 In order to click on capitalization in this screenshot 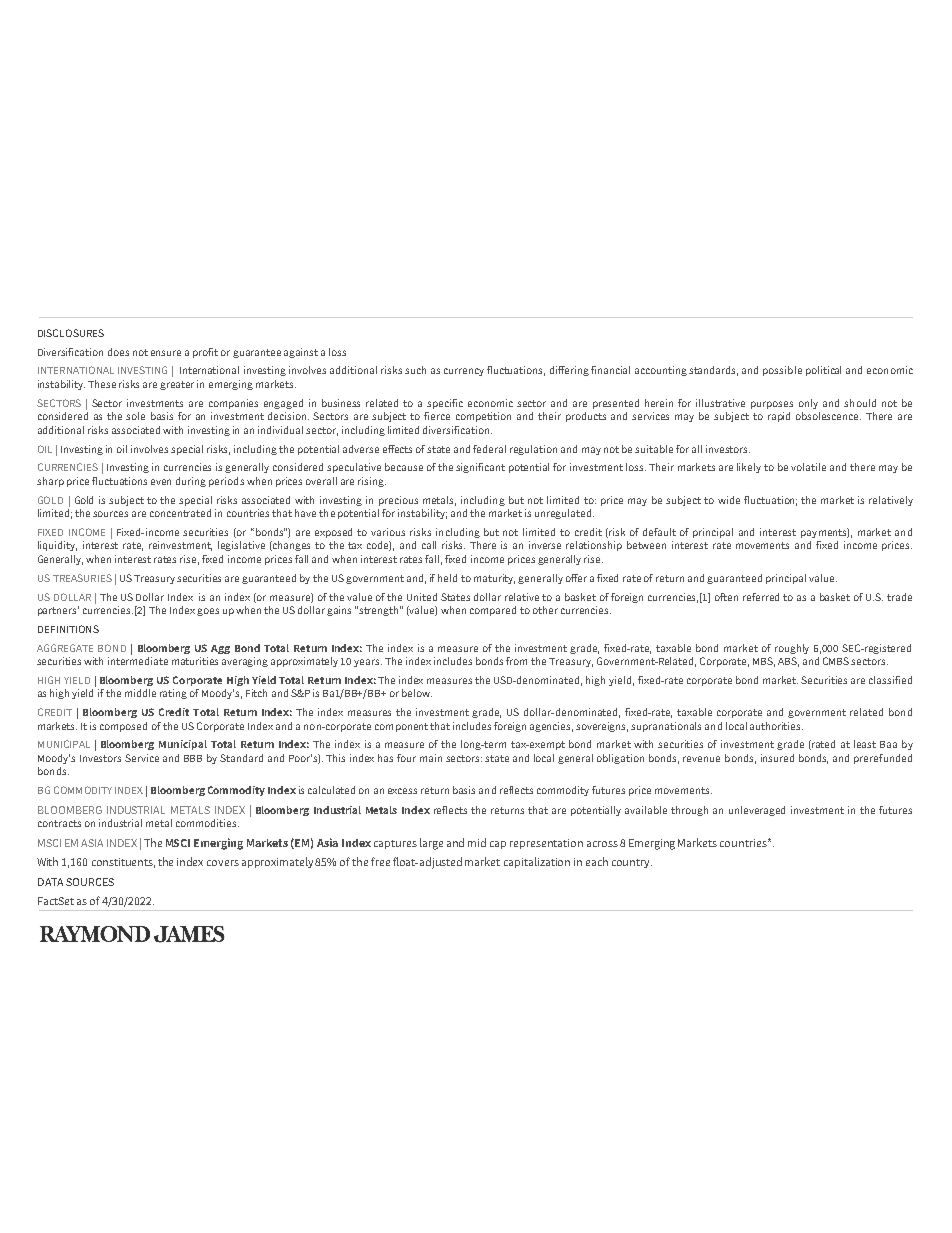, I will do `click(537, 862)`.
